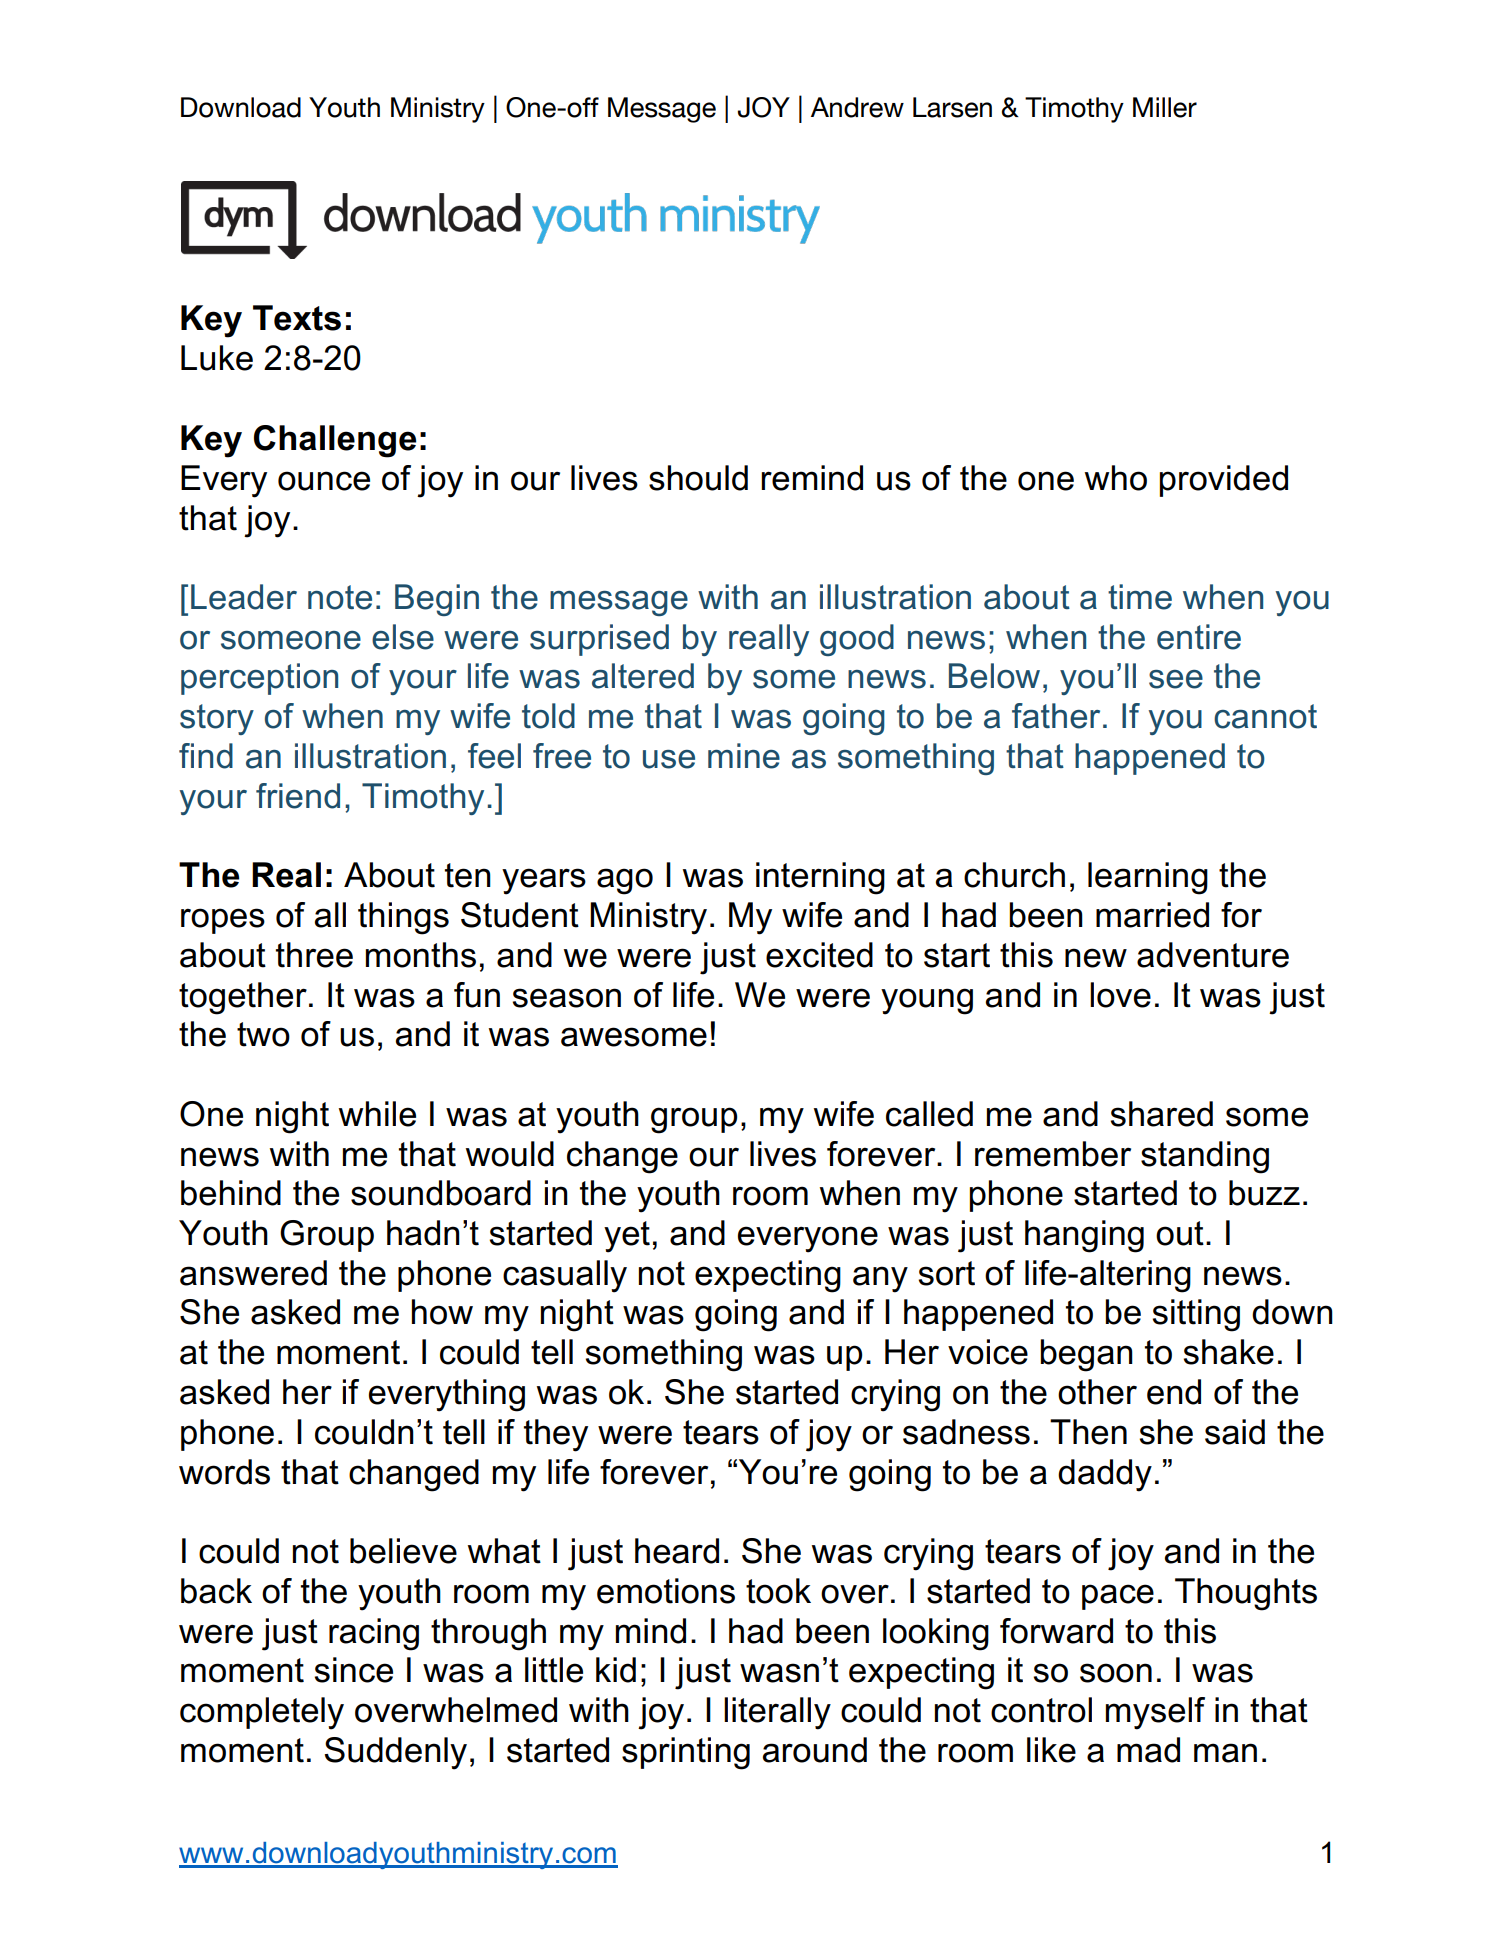 The image size is (1512, 1956). Describe the element at coordinates (297, 318) in the image. I see `Texts` at that location.
